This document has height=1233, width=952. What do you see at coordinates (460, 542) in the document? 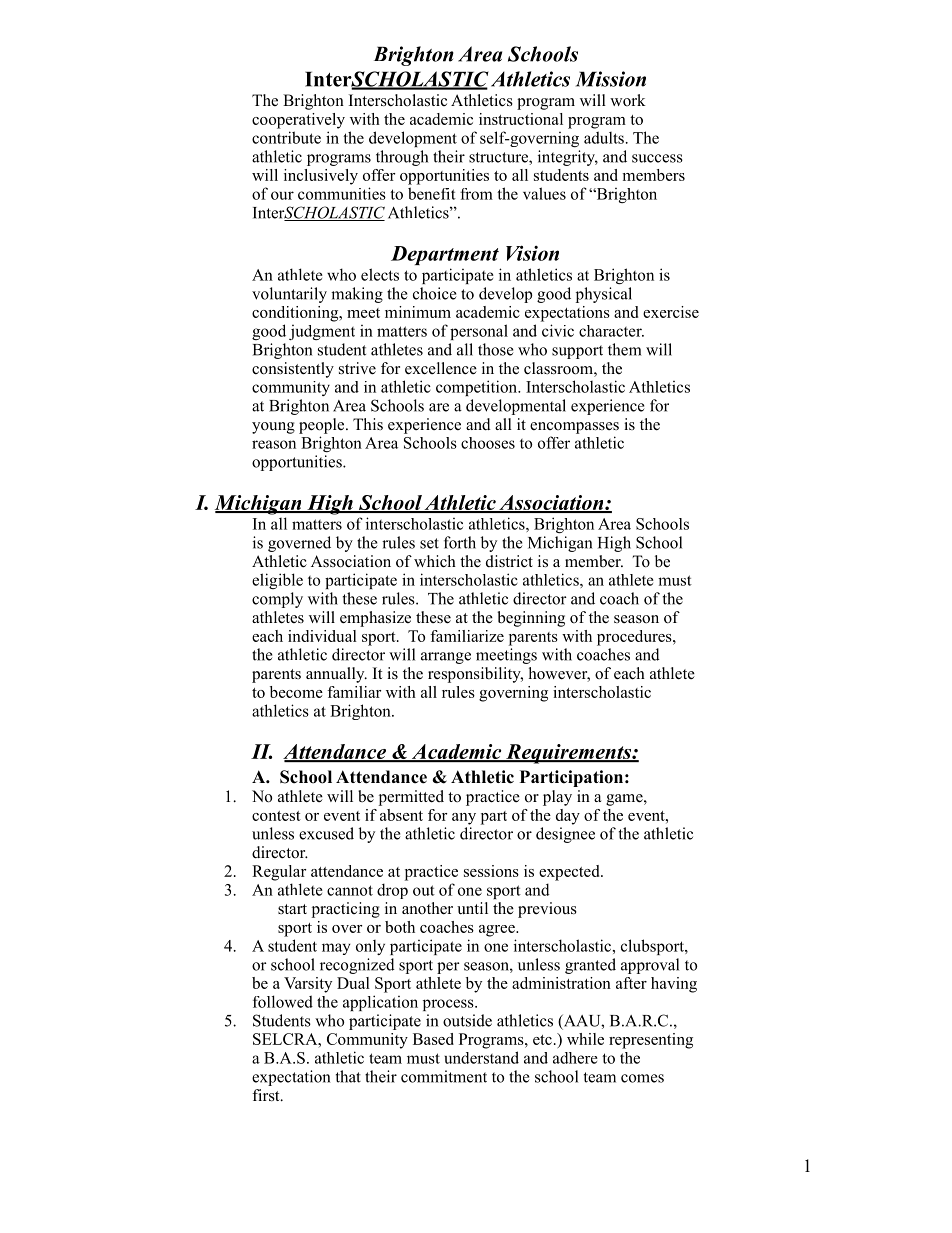
I see `forth` at bounding box center [460, 542].
